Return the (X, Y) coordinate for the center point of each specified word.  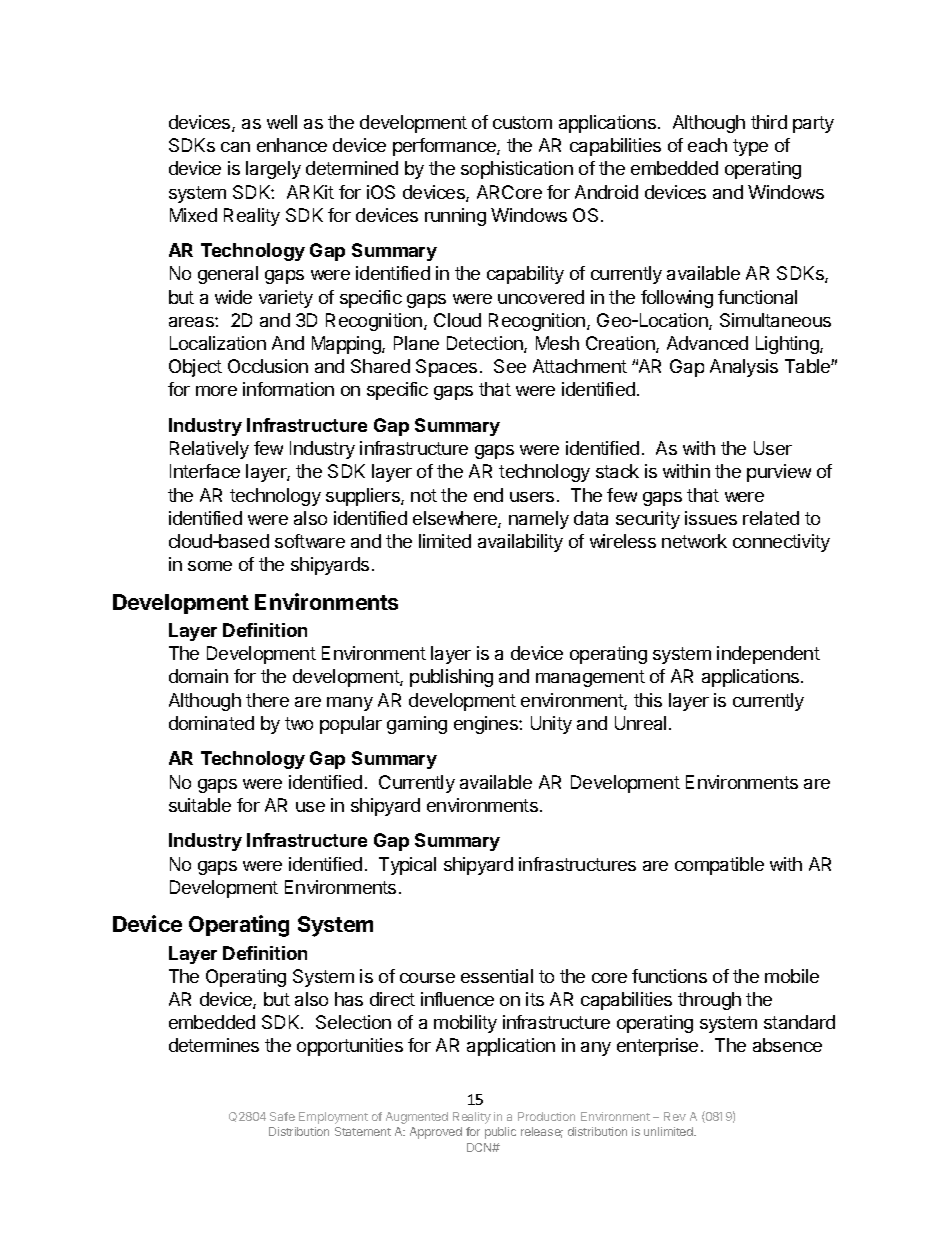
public (500, 1133)
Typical (407, 866)
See (510, 366)
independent (768, 655)
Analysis (744, 368)
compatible (719, 866)
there (267, 700)
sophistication (517, 170)
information (288, 389)
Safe (282, 1116)
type (750, 147)
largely (273, 170)
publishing (451, 678)
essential (497, 976)
